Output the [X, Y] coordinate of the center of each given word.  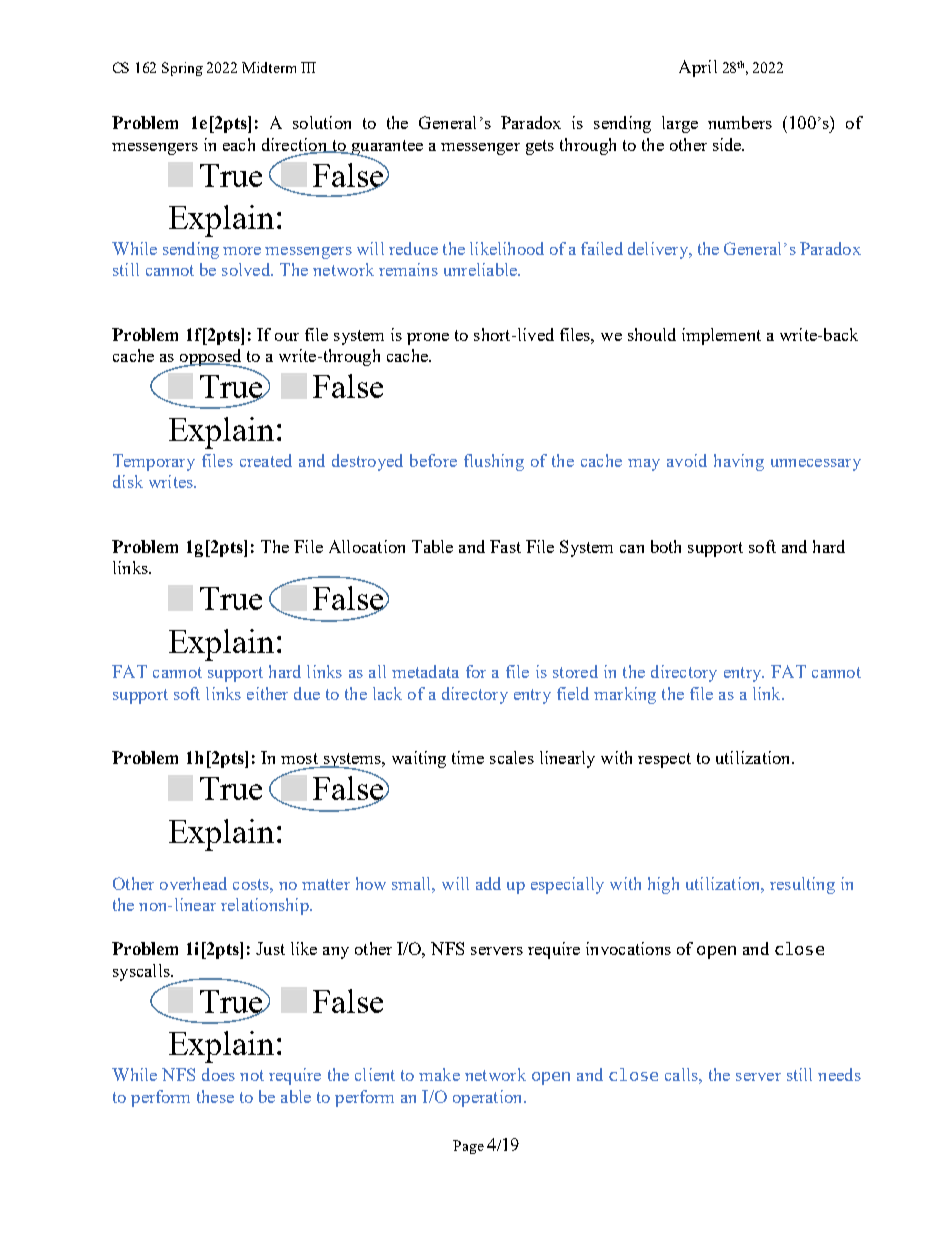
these [215, 1096]
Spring [182, 69]
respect [664, 760]
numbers [740, 122]
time [468, 757]
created [266, 460]
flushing [494, 462]
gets [540, 147]
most [299, 758]
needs [839, 1074]
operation [489, 1098]
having [739, 462]
